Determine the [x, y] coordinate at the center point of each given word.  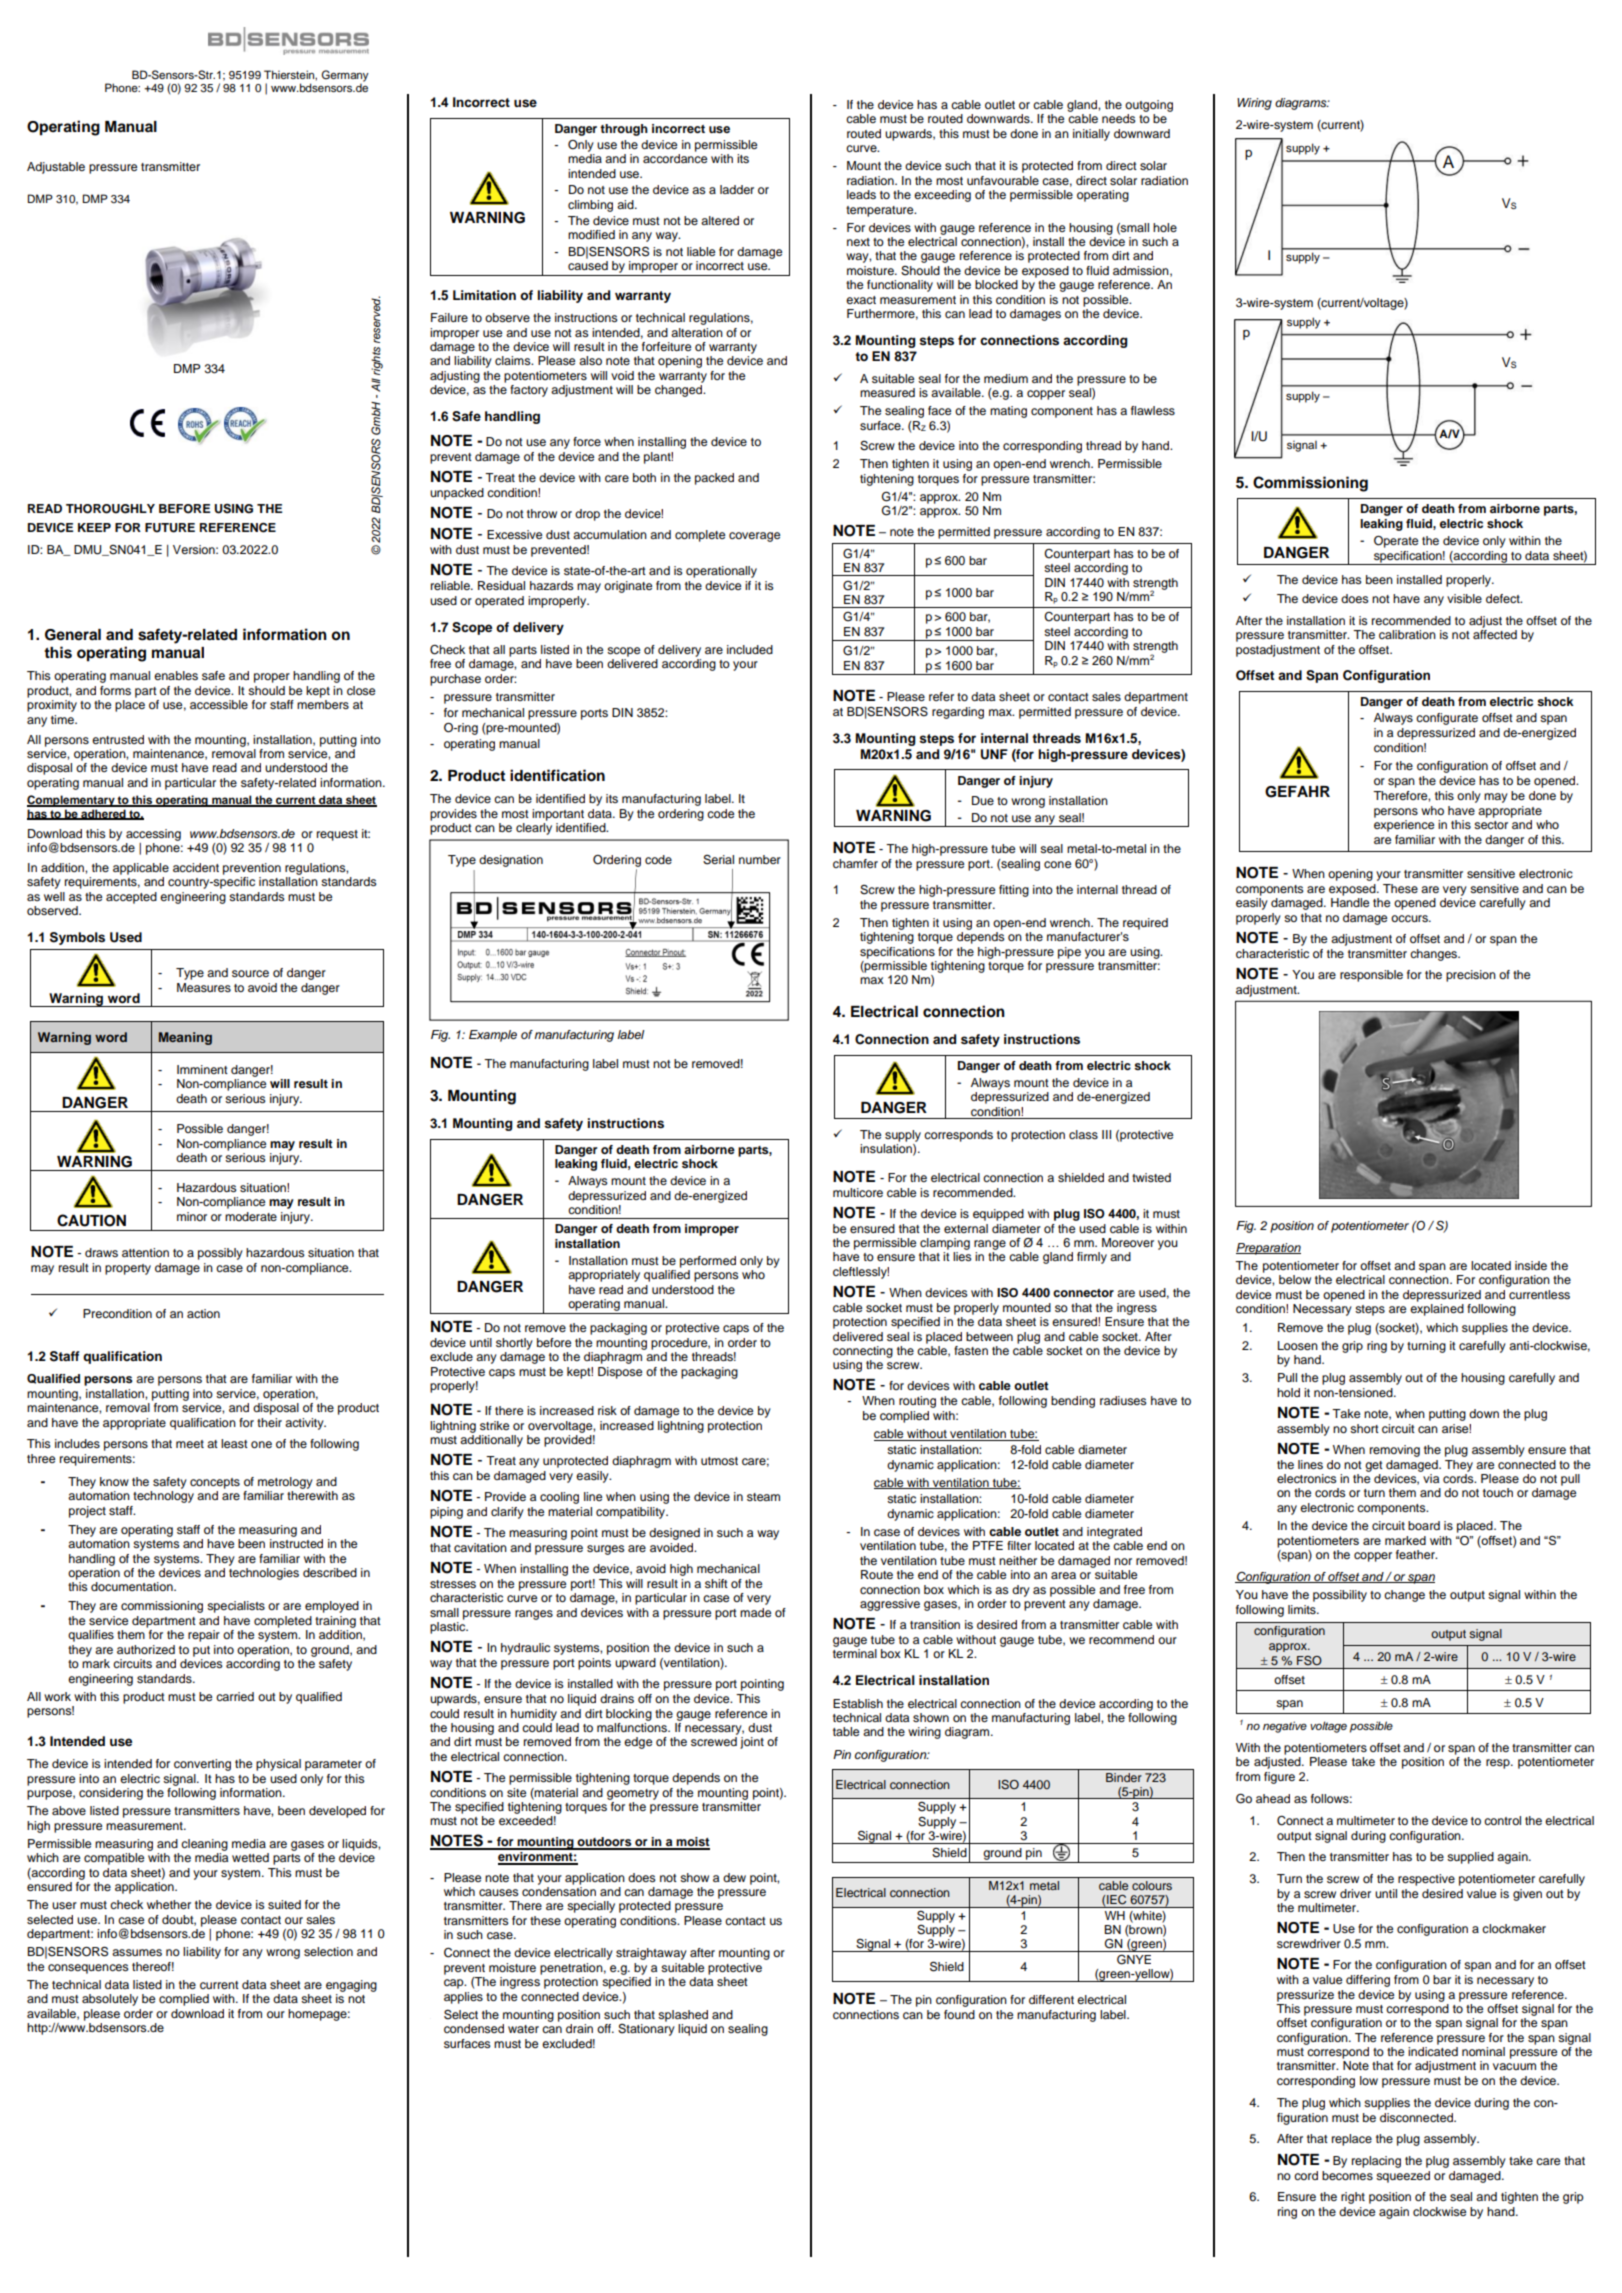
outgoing [1149, 106]
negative [1285, 1727]
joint [752, 1743]
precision [1471, 976]
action [203, 1313]
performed [708, 1262]
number [760, 859]
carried [235, 1696]
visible [1464, 598]
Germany [345, 77]
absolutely [110, 2000]
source [250, 973]
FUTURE [170, 528]
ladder [737, 189]
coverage [754, 537]
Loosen [1298, 1345]
